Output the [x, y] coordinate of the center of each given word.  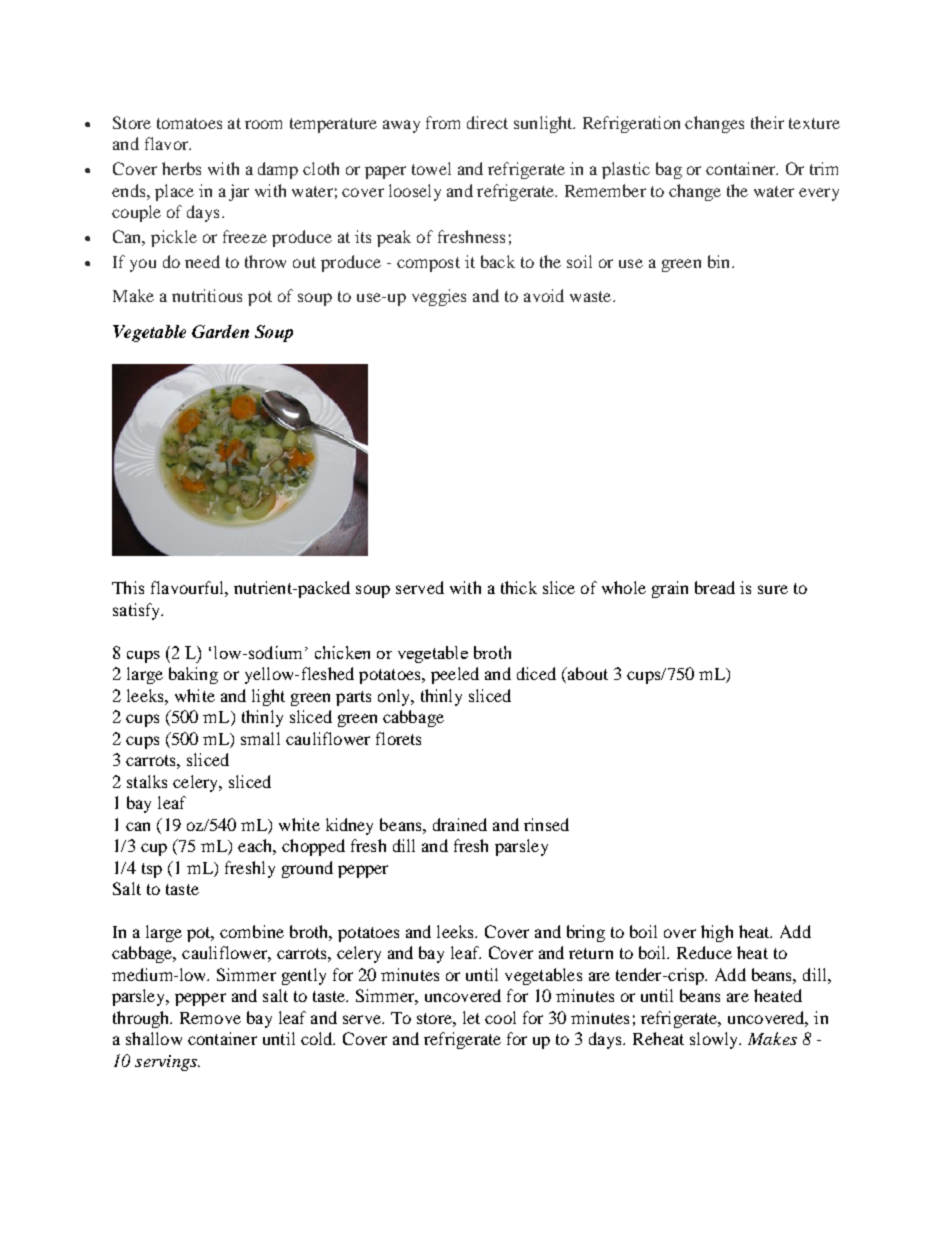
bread [715, 587]
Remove [210, 1018]
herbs [181, 168]
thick [519, 587]
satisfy [138, 611]
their [767, 122]
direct [487, 122]
